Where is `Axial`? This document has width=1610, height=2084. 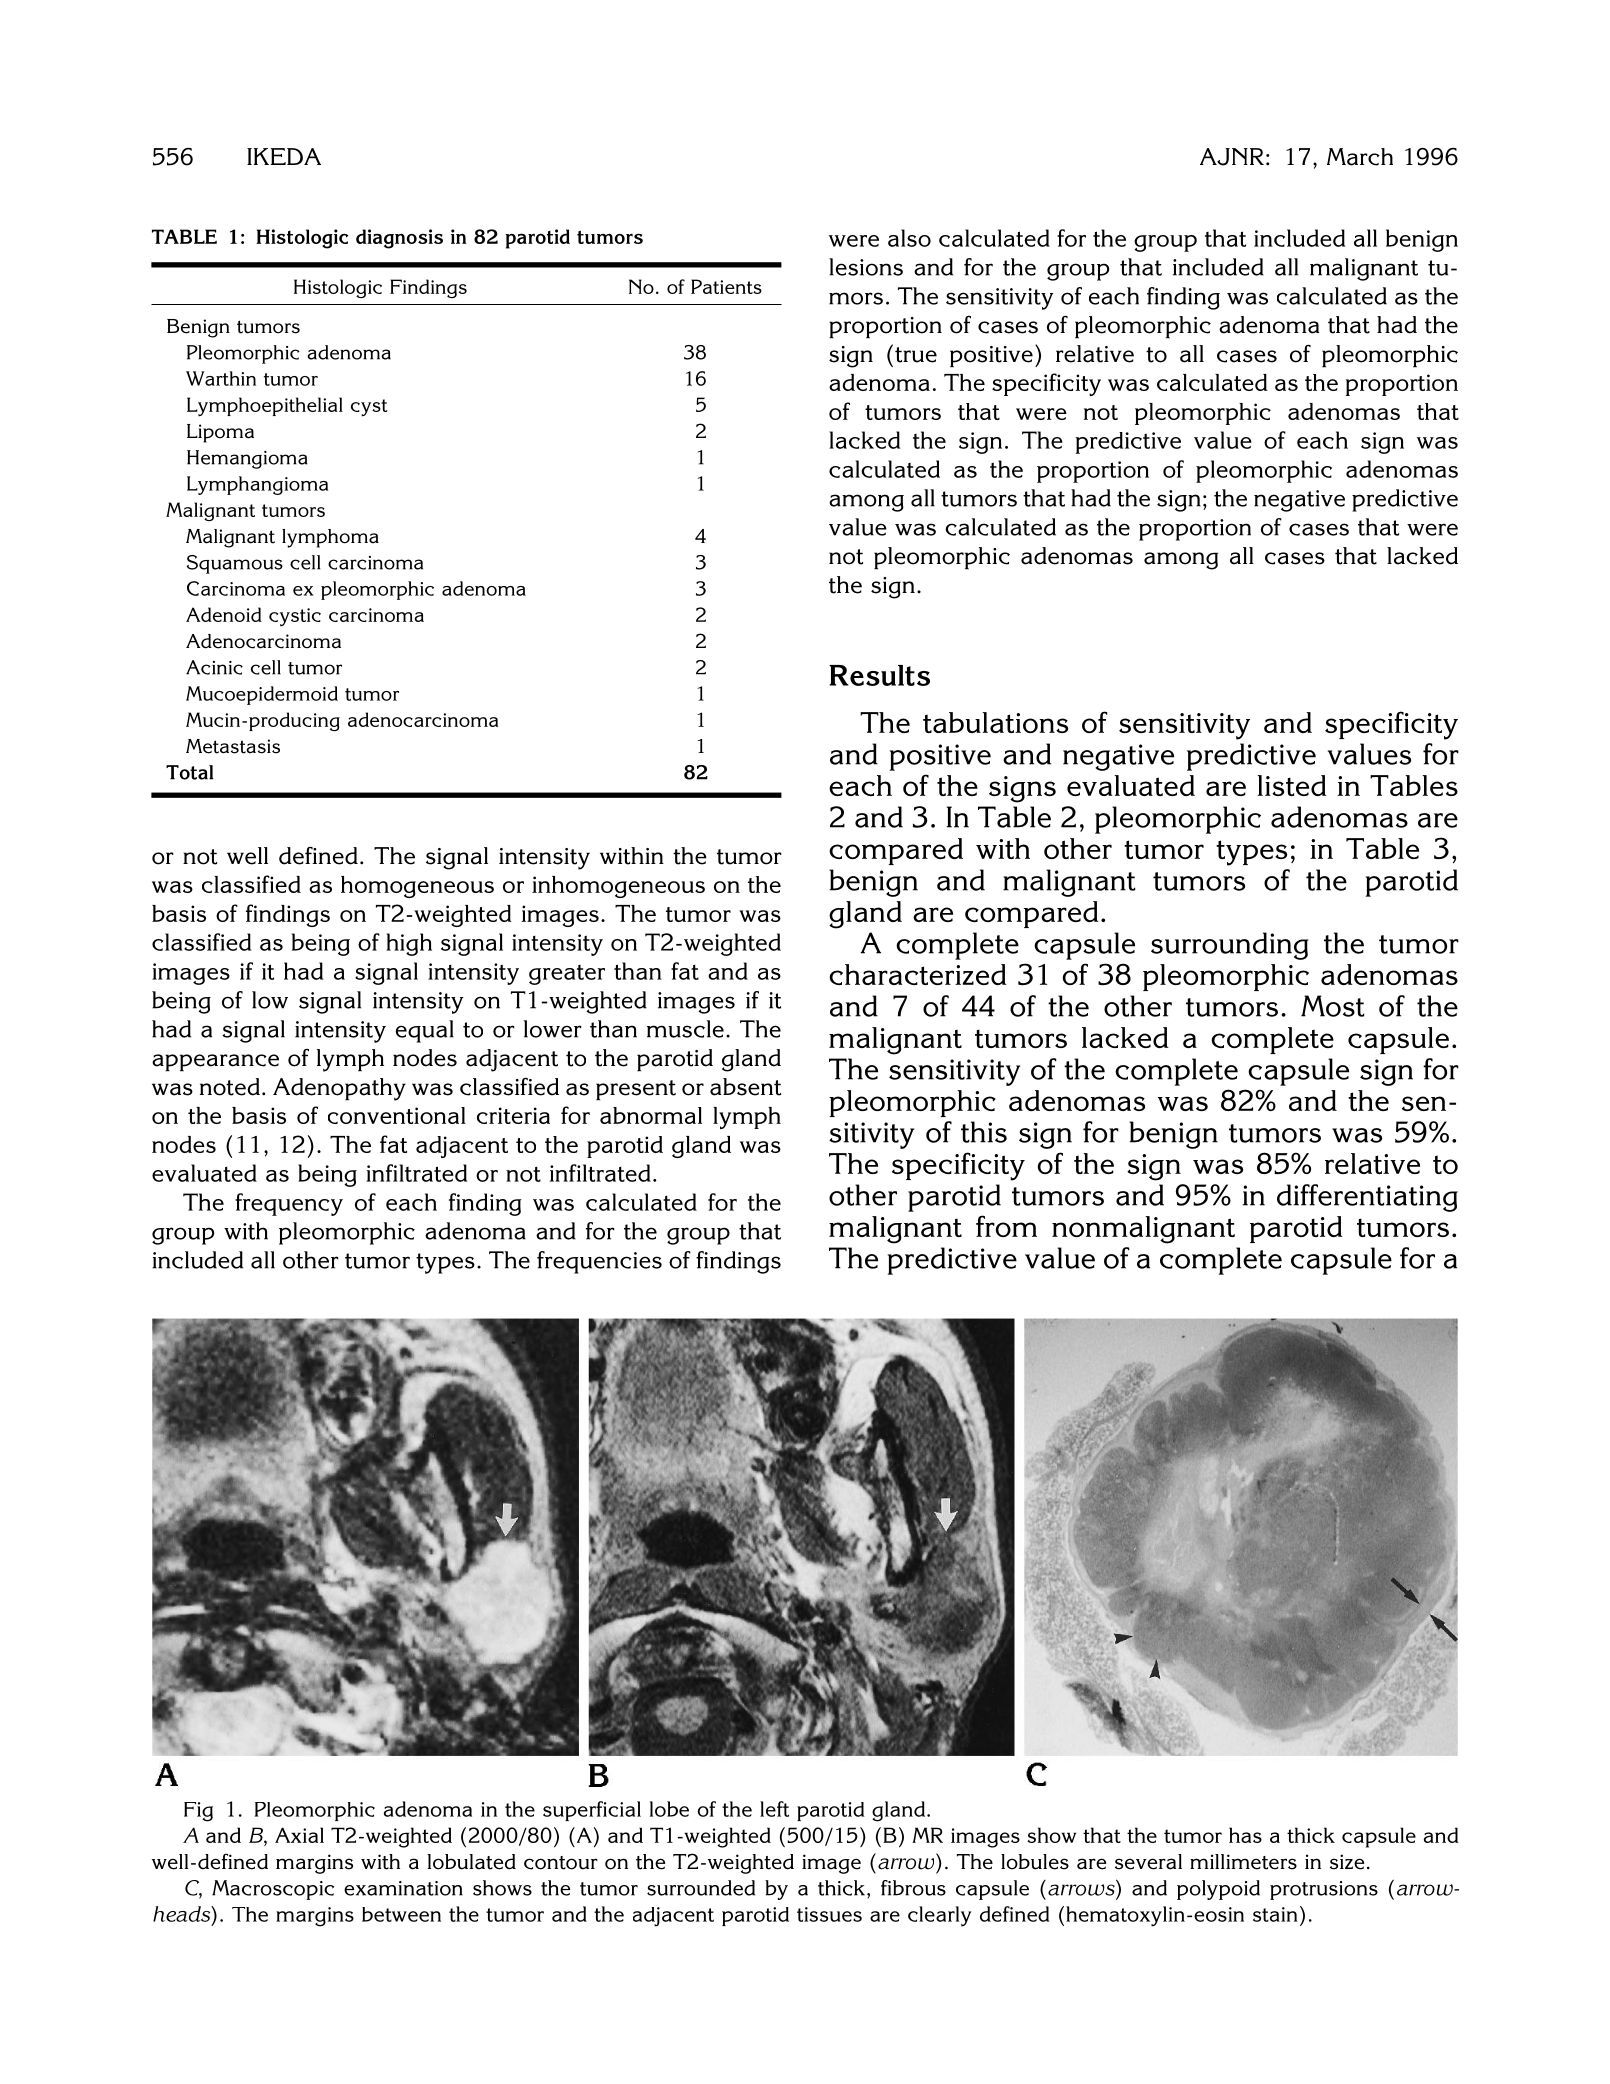
Axial is located at coordinates (299, 1835).
